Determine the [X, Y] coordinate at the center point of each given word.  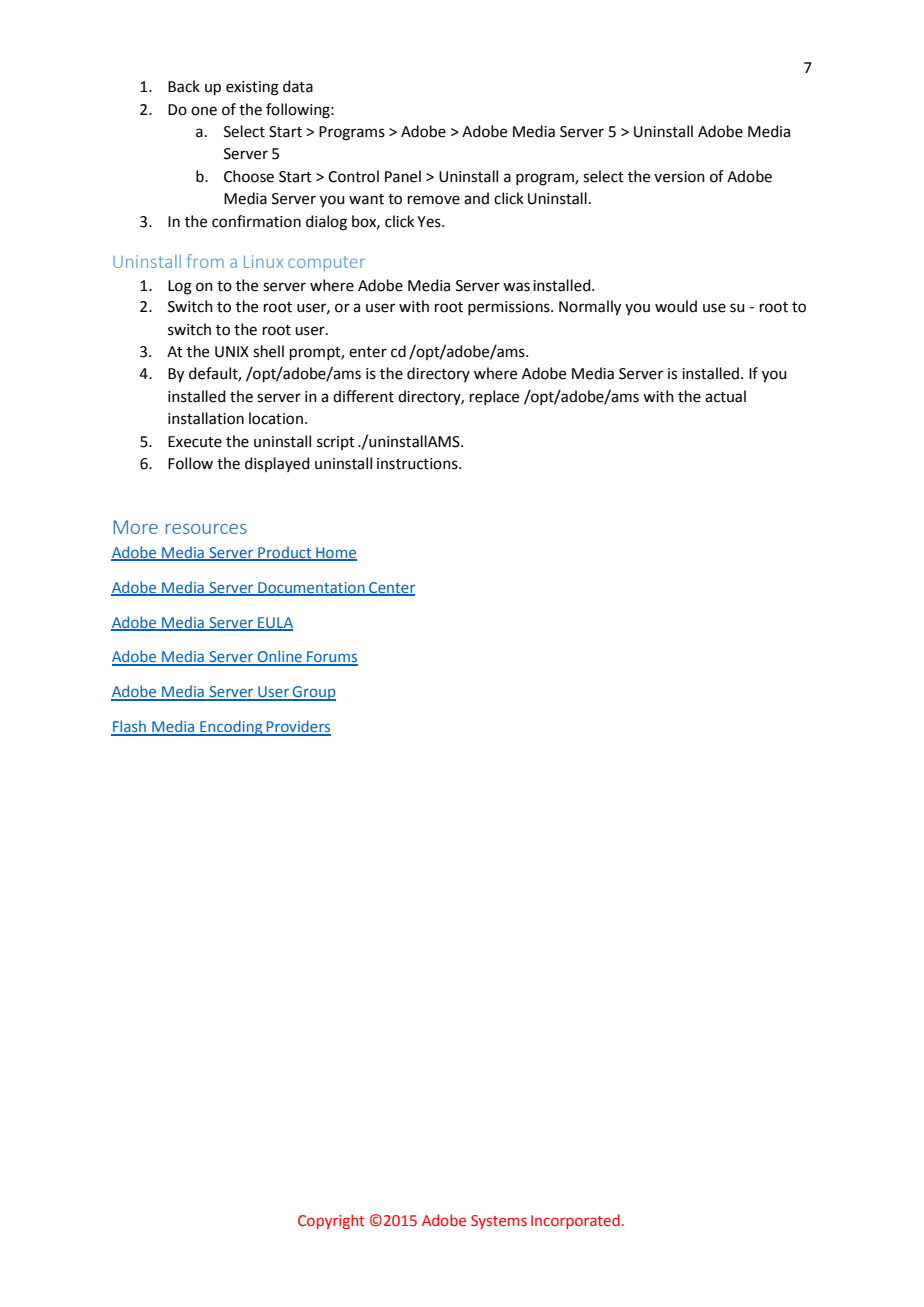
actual [725, 396]
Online [280, 657]
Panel [403, 176]
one [204, 111]
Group [313, 693]
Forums [331, 658]
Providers [297, 727]
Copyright [331, 1221]
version [679, 177]
